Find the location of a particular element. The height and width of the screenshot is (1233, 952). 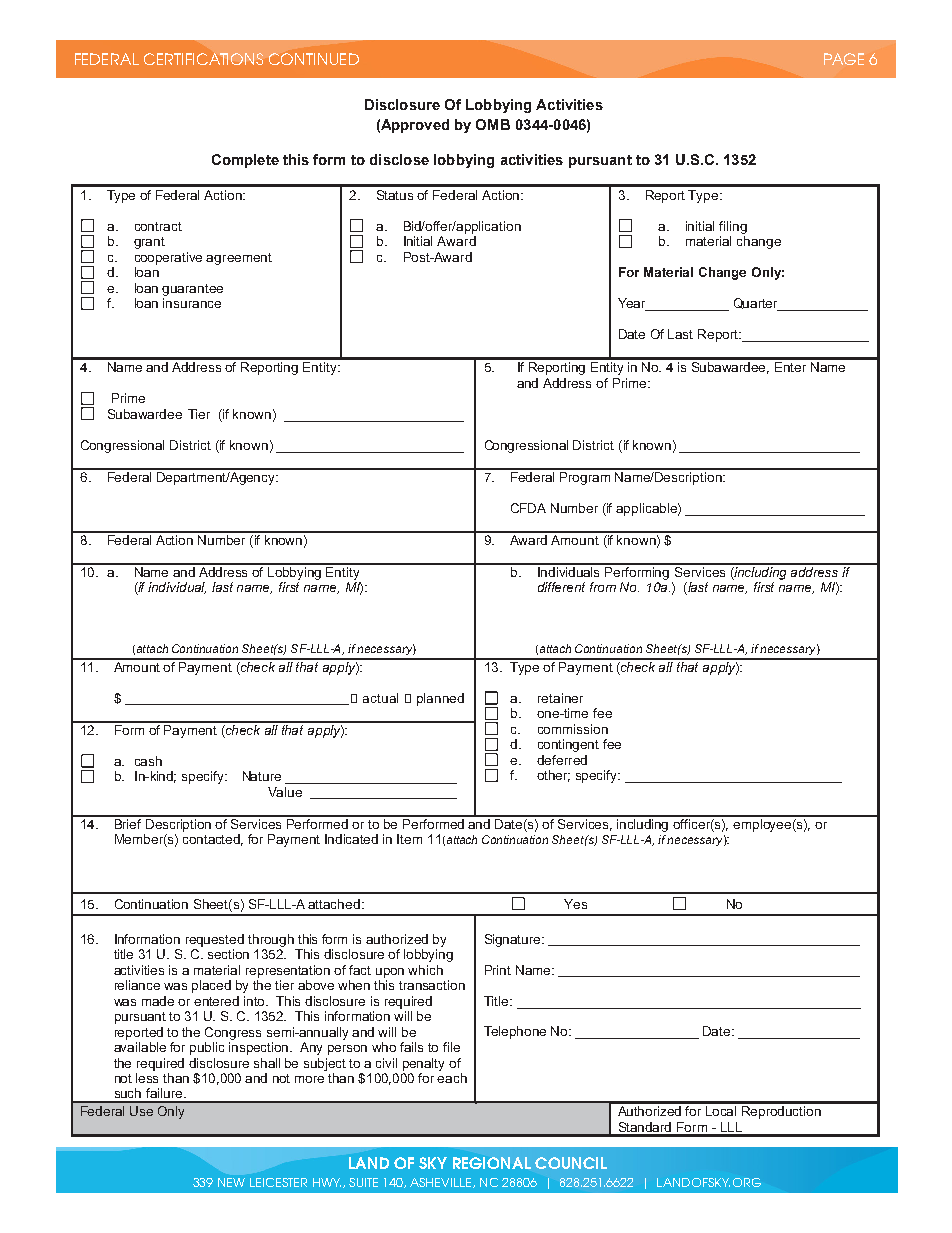

different is located at coordinates (561, 587).
